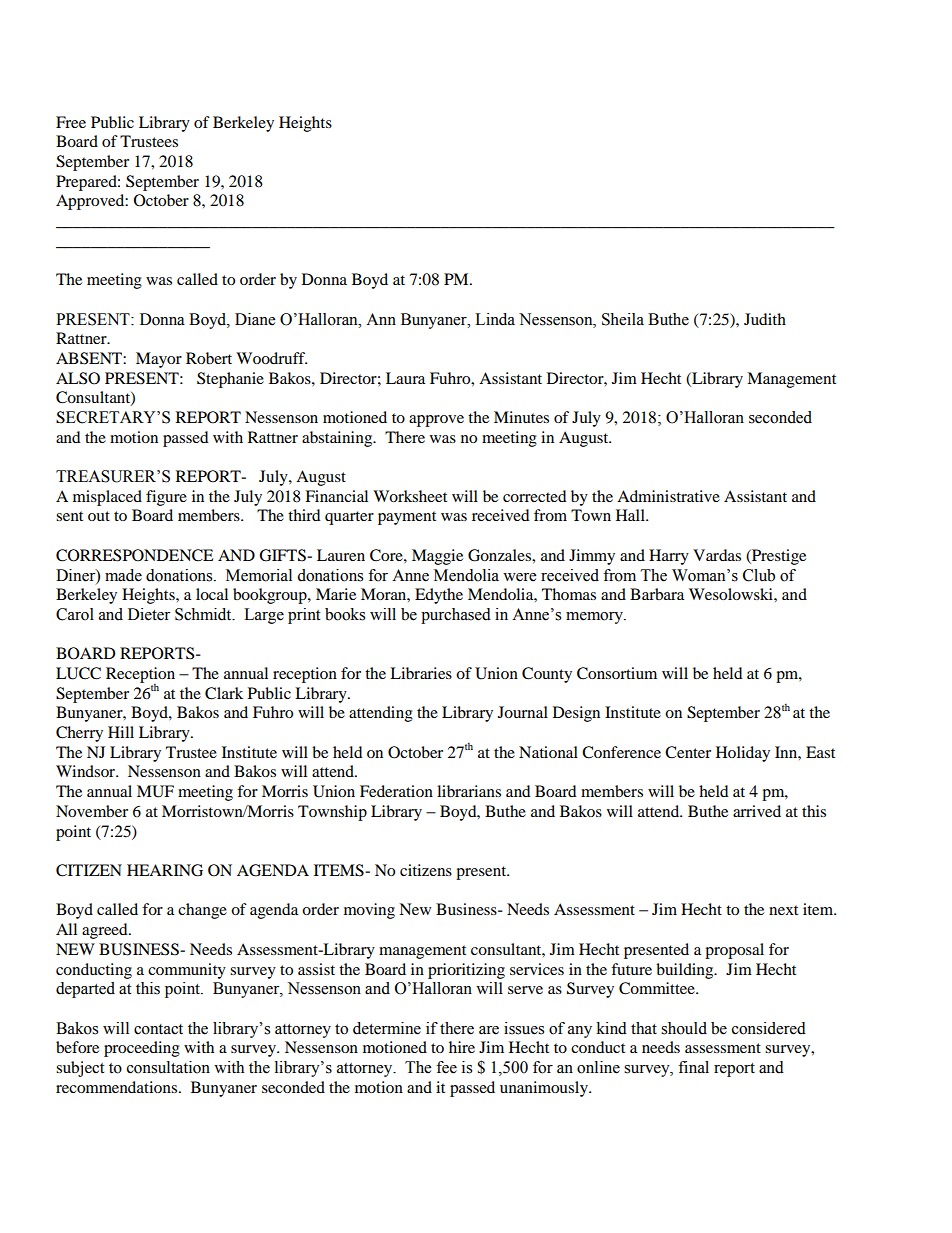 The image size is (952, 1233). What do you see at coordinates (168, 1067) in the screenshot?
I see `consultation` at bounding box center [168, 1067].
